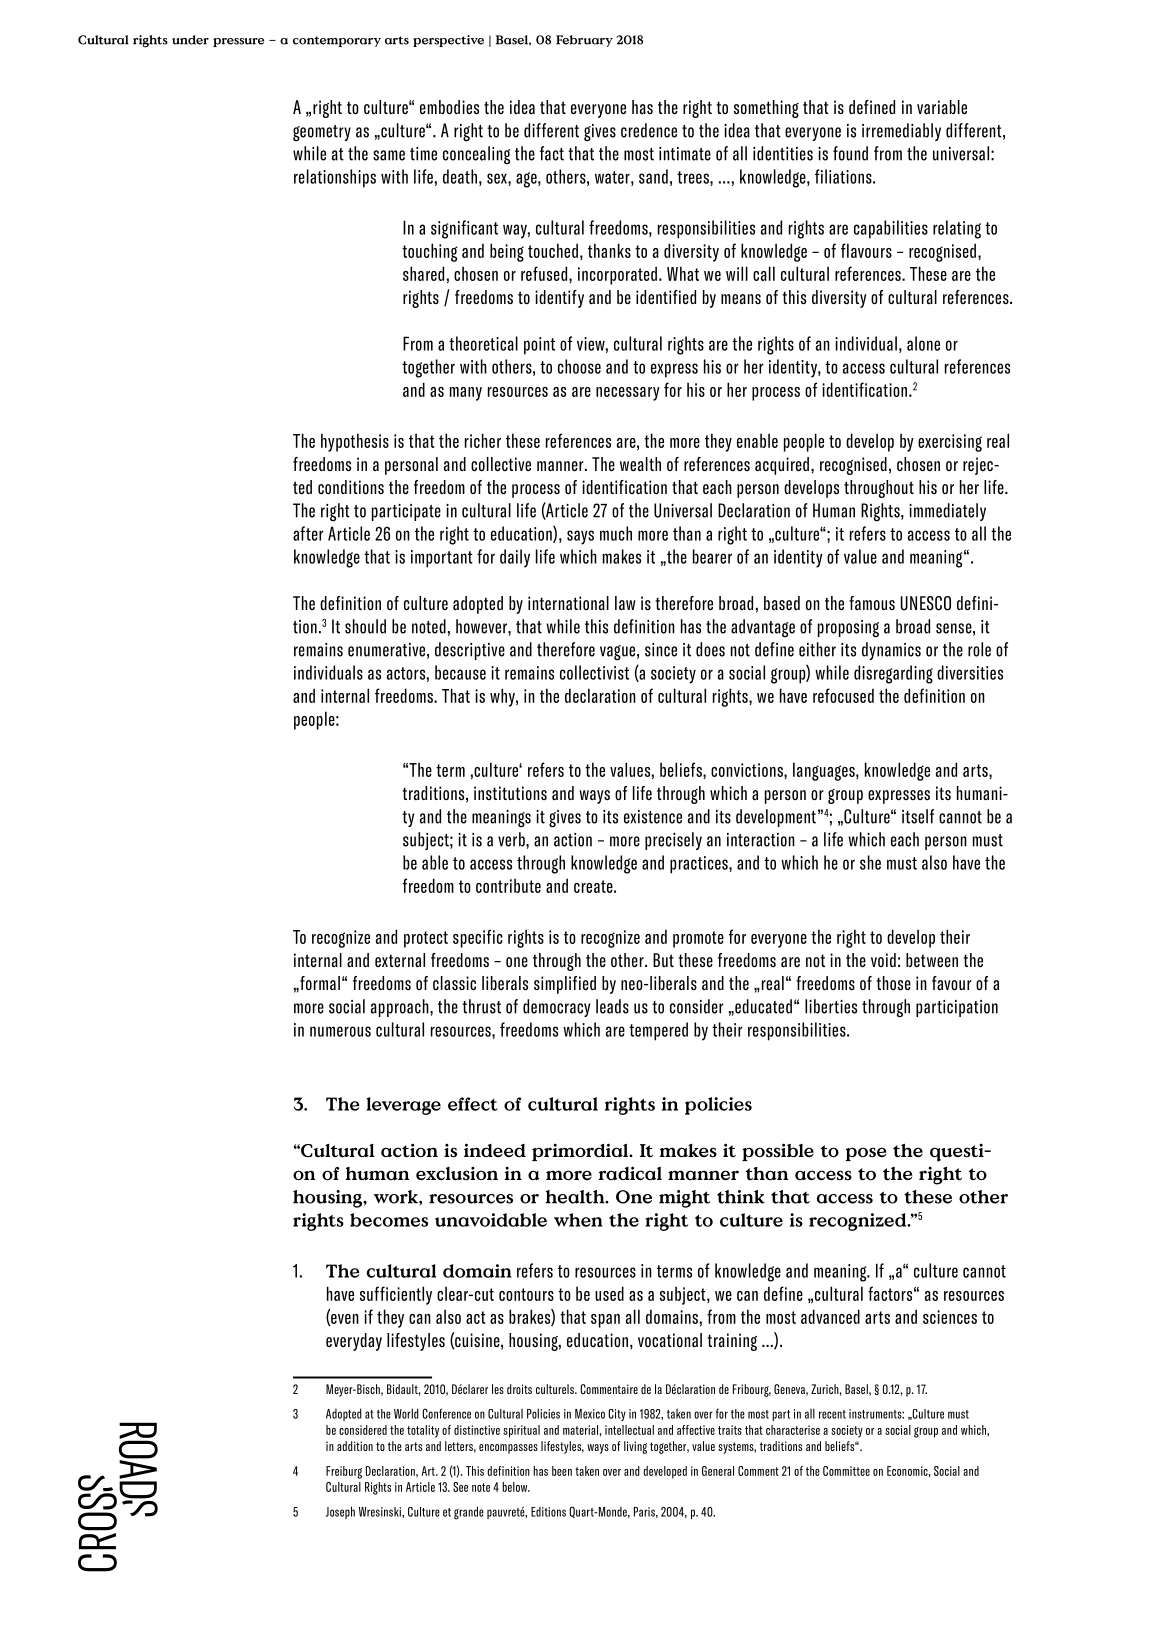 The width and height of the screenshot is (1150, 1626). I want to click on been, so click(562, 1471).
